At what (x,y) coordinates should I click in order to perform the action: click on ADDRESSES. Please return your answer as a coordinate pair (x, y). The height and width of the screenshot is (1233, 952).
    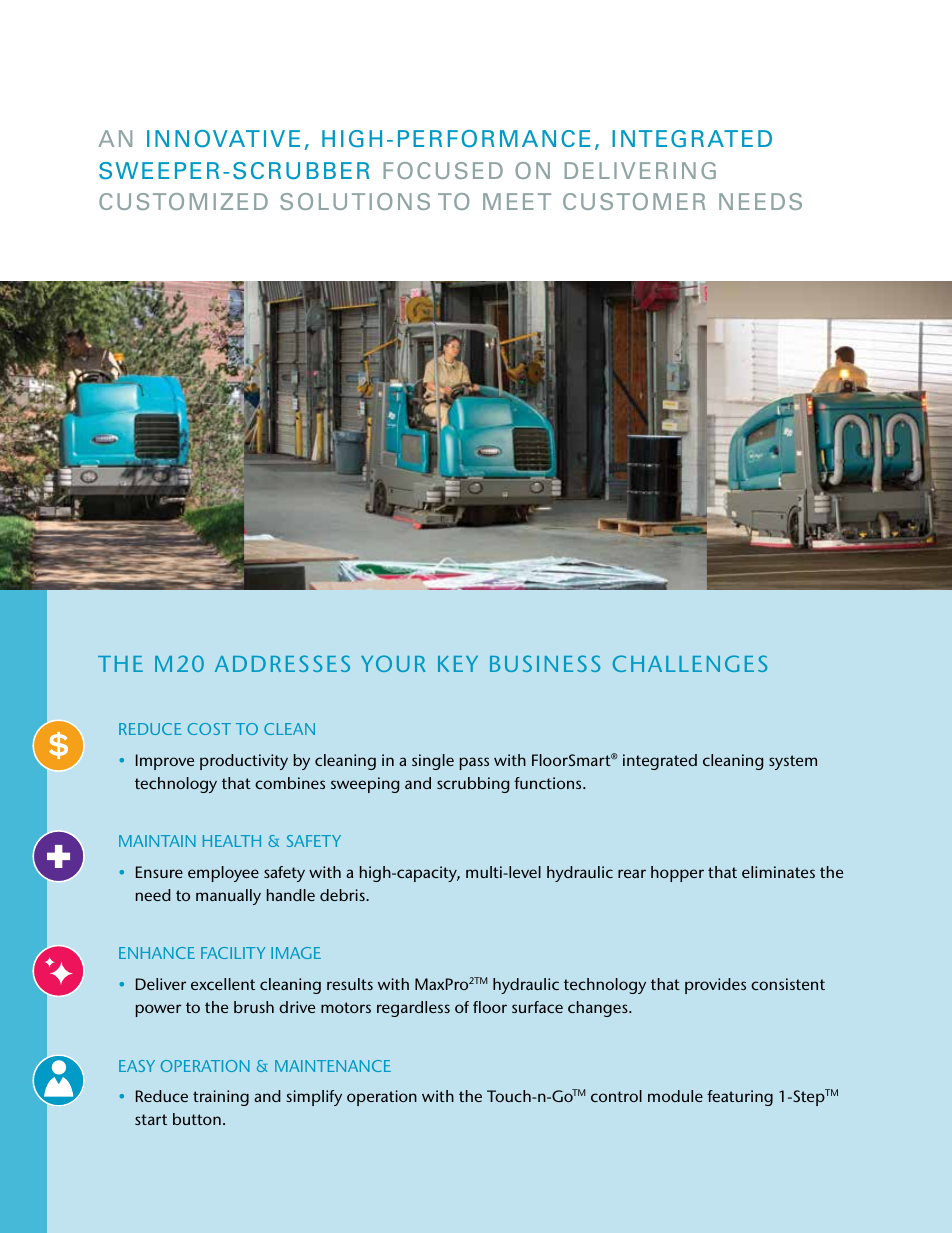
    Looking at the image, I should click on (282, 663).
